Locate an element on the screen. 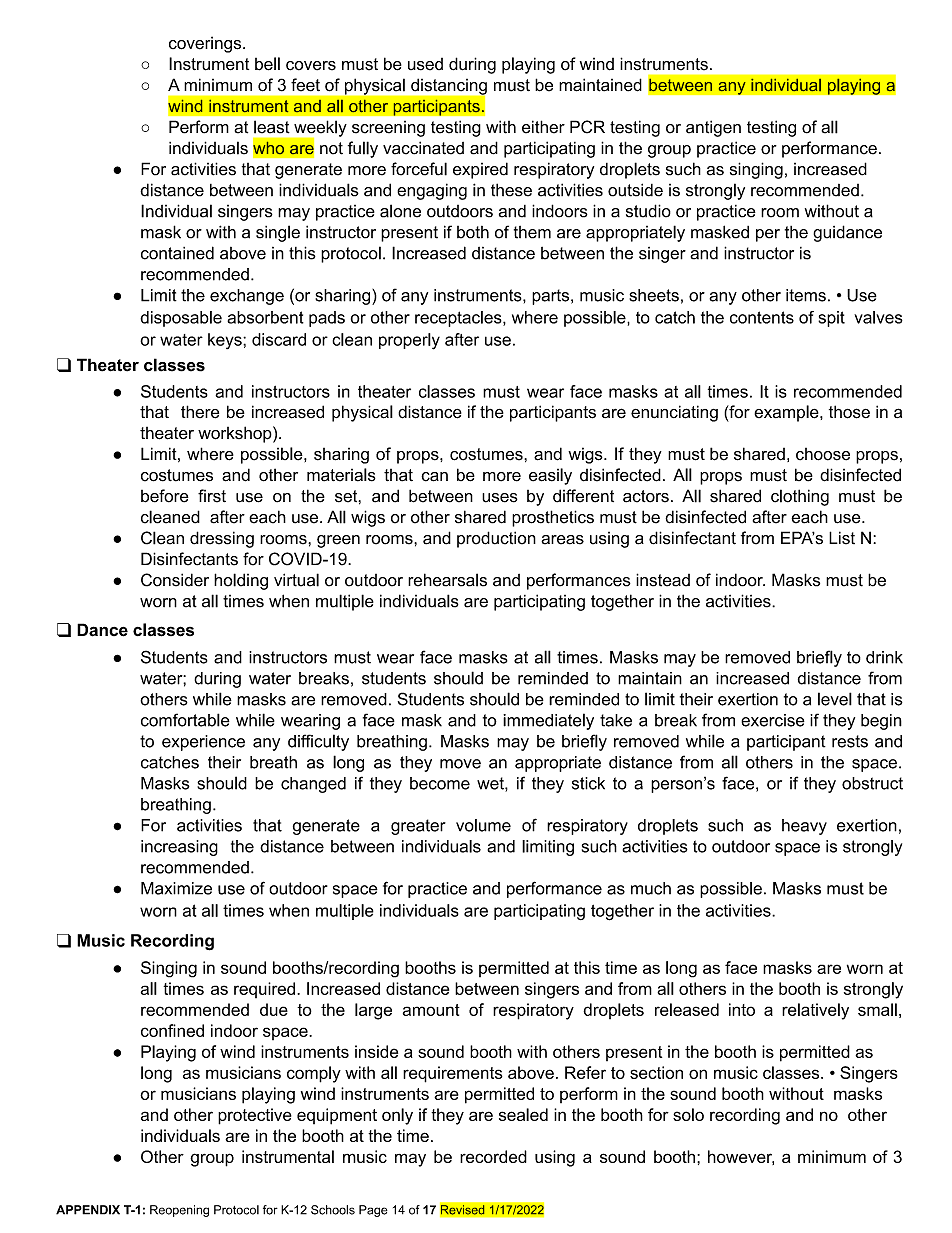  coverings is located at coordinates (206, 44).
